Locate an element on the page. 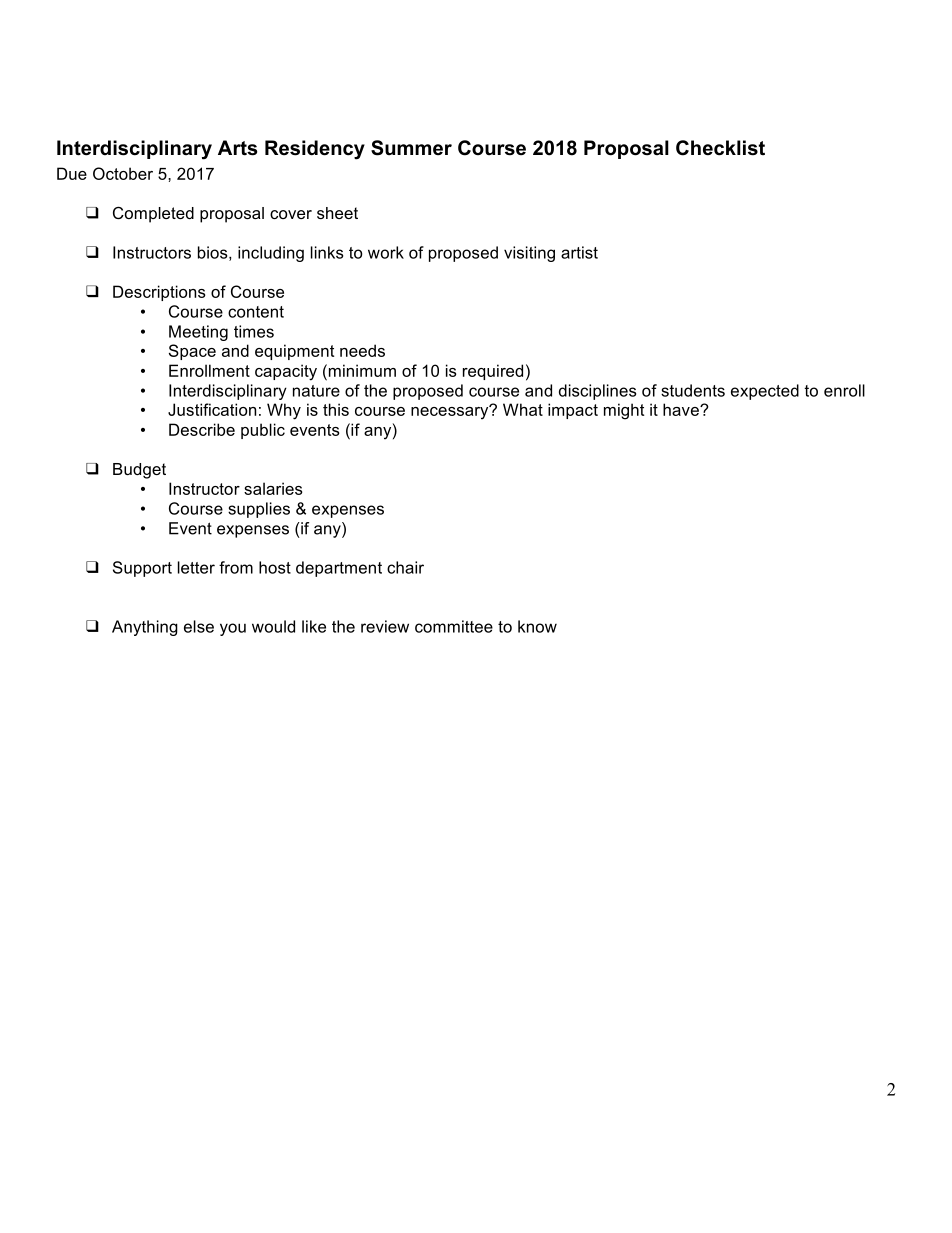 The image size is (952, 1233). artist is located at coordinates (579, 252).
